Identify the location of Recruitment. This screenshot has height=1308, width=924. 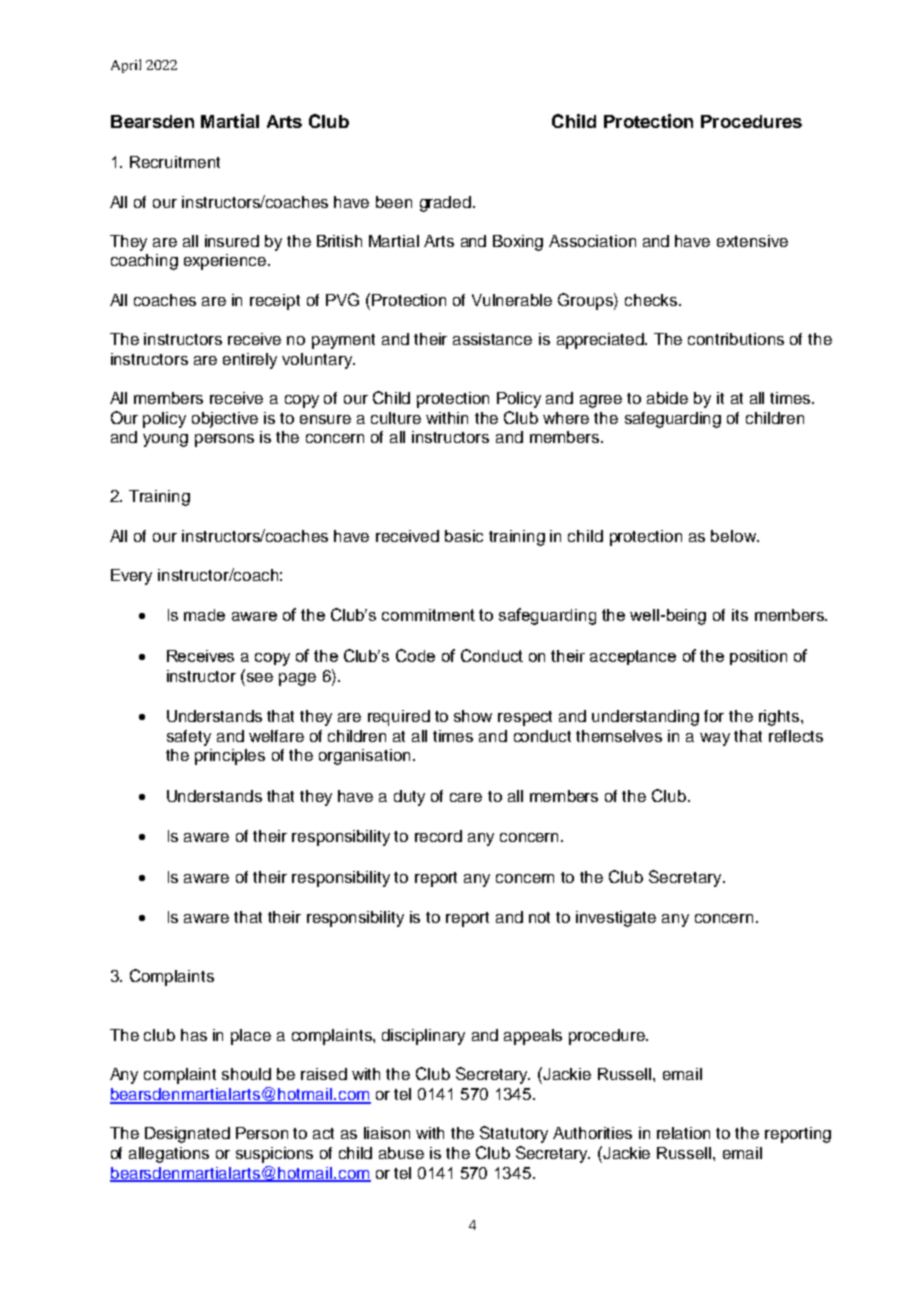
(175, 162).
